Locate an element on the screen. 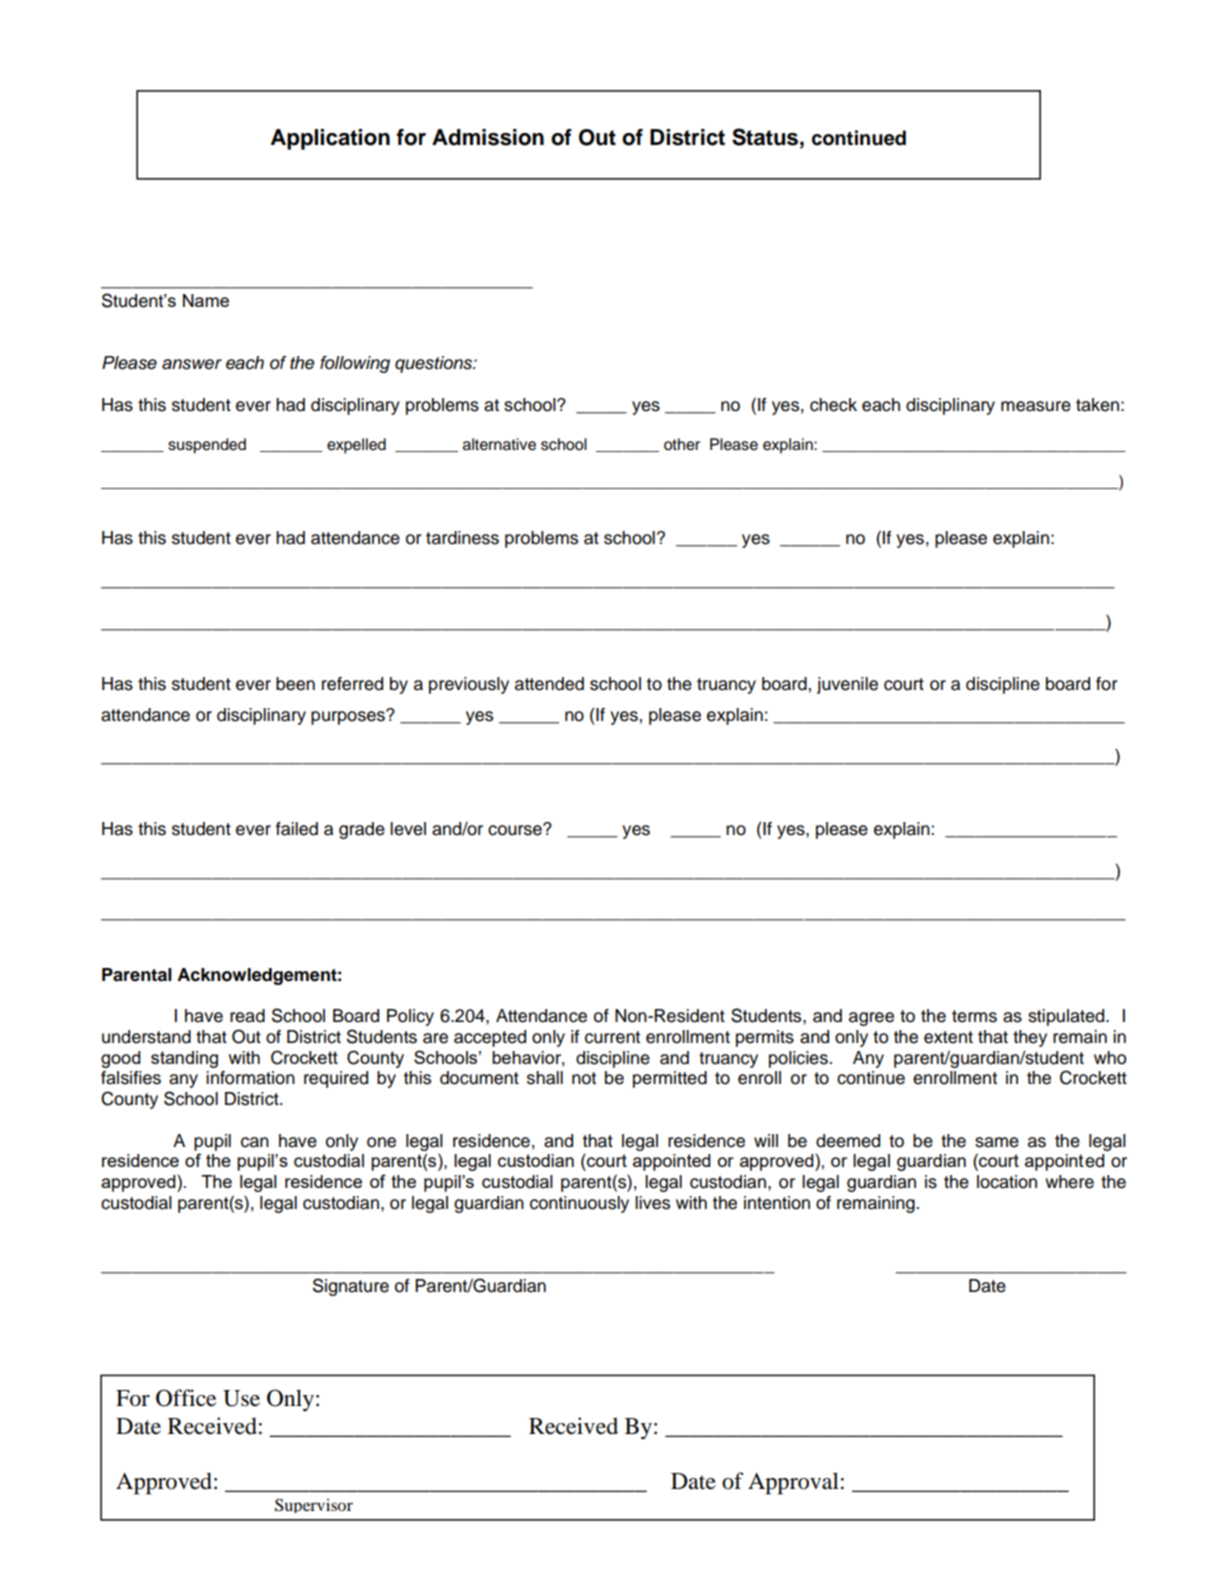 Image resolution: width=1228 pixels, height=1589 pixels. Approval is located at coordinates (793, 1483).
